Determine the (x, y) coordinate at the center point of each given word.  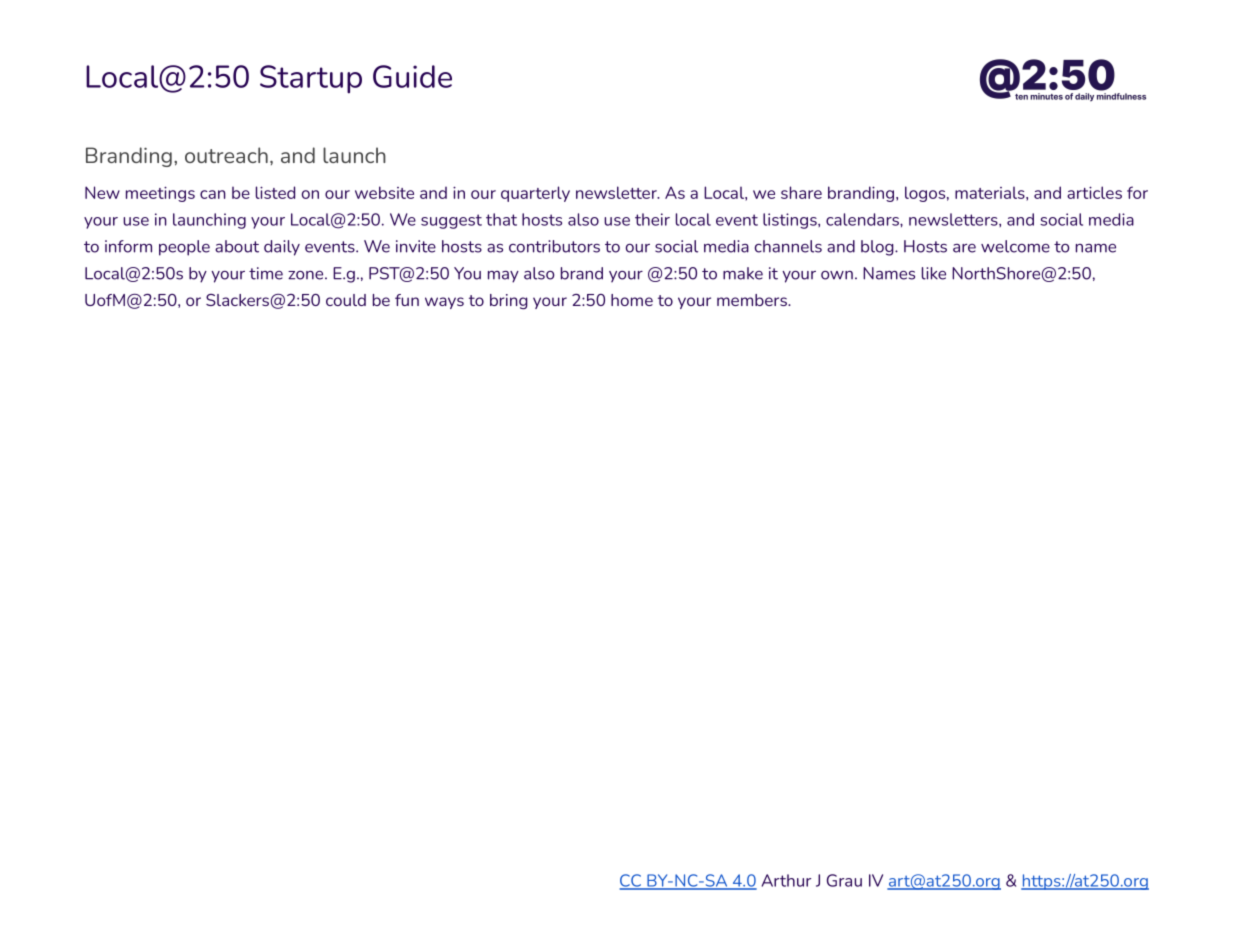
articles (1094, 192)
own (837, 275)
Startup (311, 79)
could (346, 300)
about (237, 246)
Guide (412, 76)
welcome (1015, 246)
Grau (844, 880)
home (632, 300)
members (753, 300)
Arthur (786, 880)
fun (407, 300)
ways (444, 303)
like (934, 273)
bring (509, 301)
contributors (554, 246)
